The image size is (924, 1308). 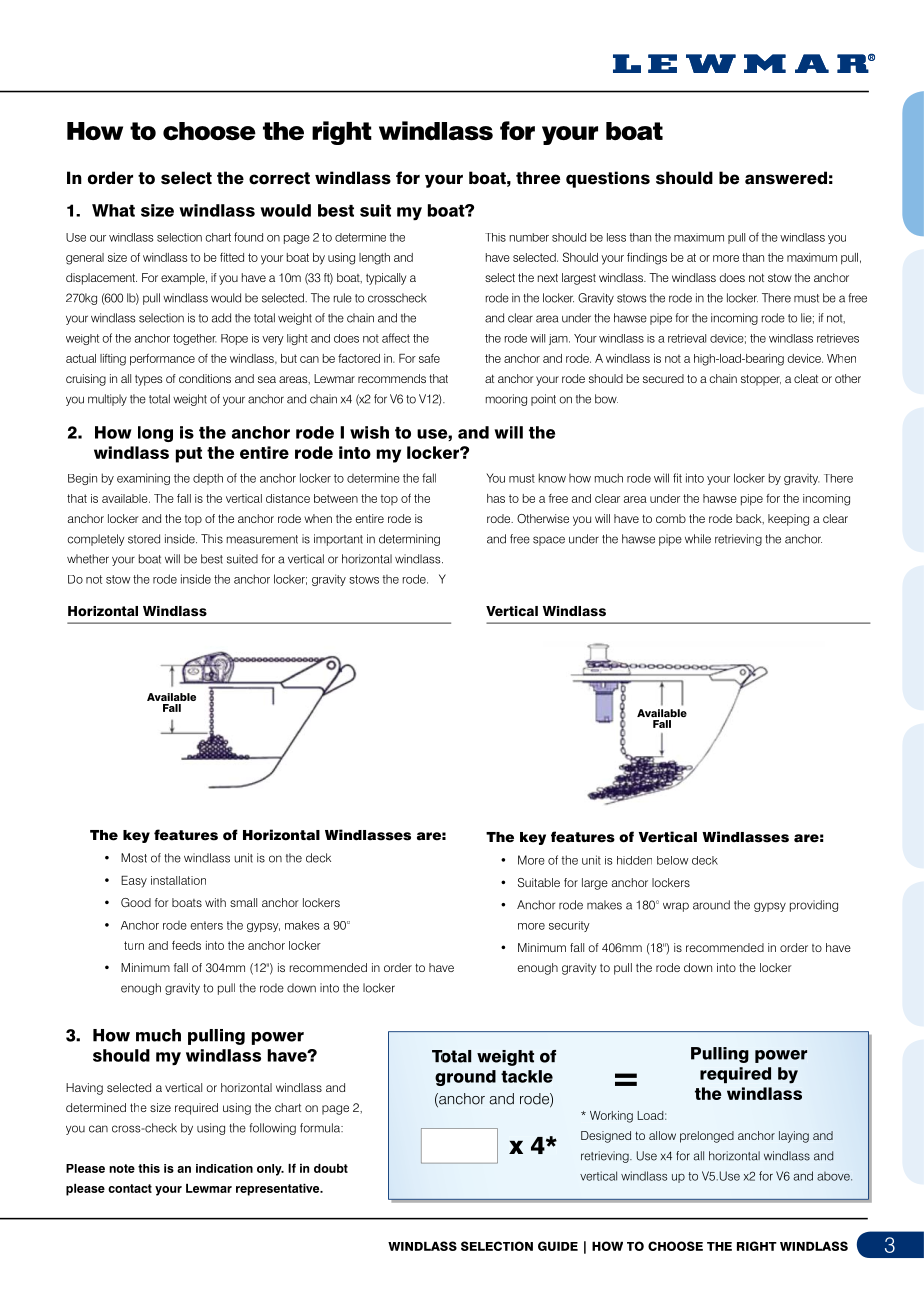 I want to click on security, so click(x=569, y=926).
